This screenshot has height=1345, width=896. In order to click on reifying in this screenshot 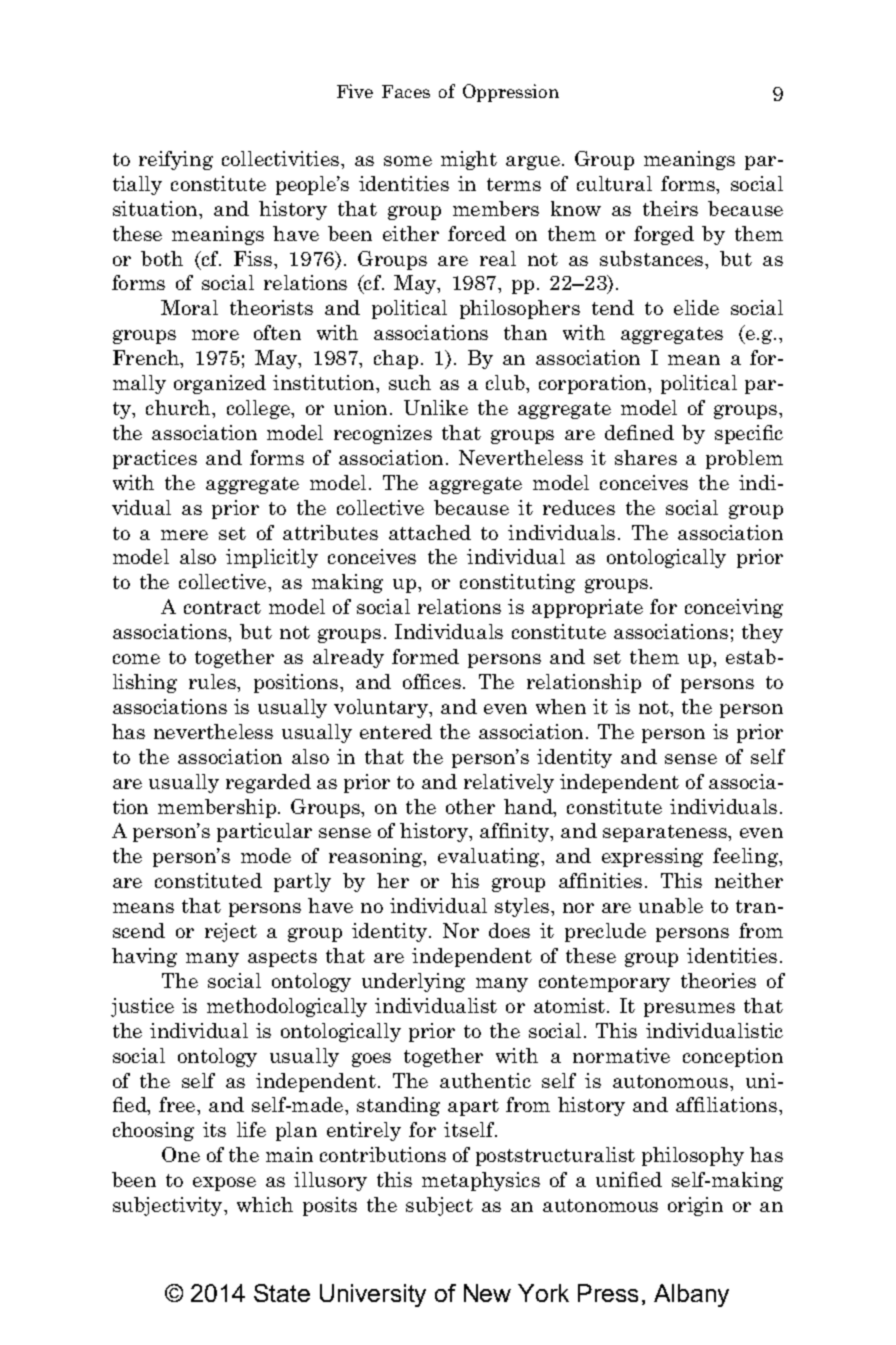, I will do `click(176, 160)`.
